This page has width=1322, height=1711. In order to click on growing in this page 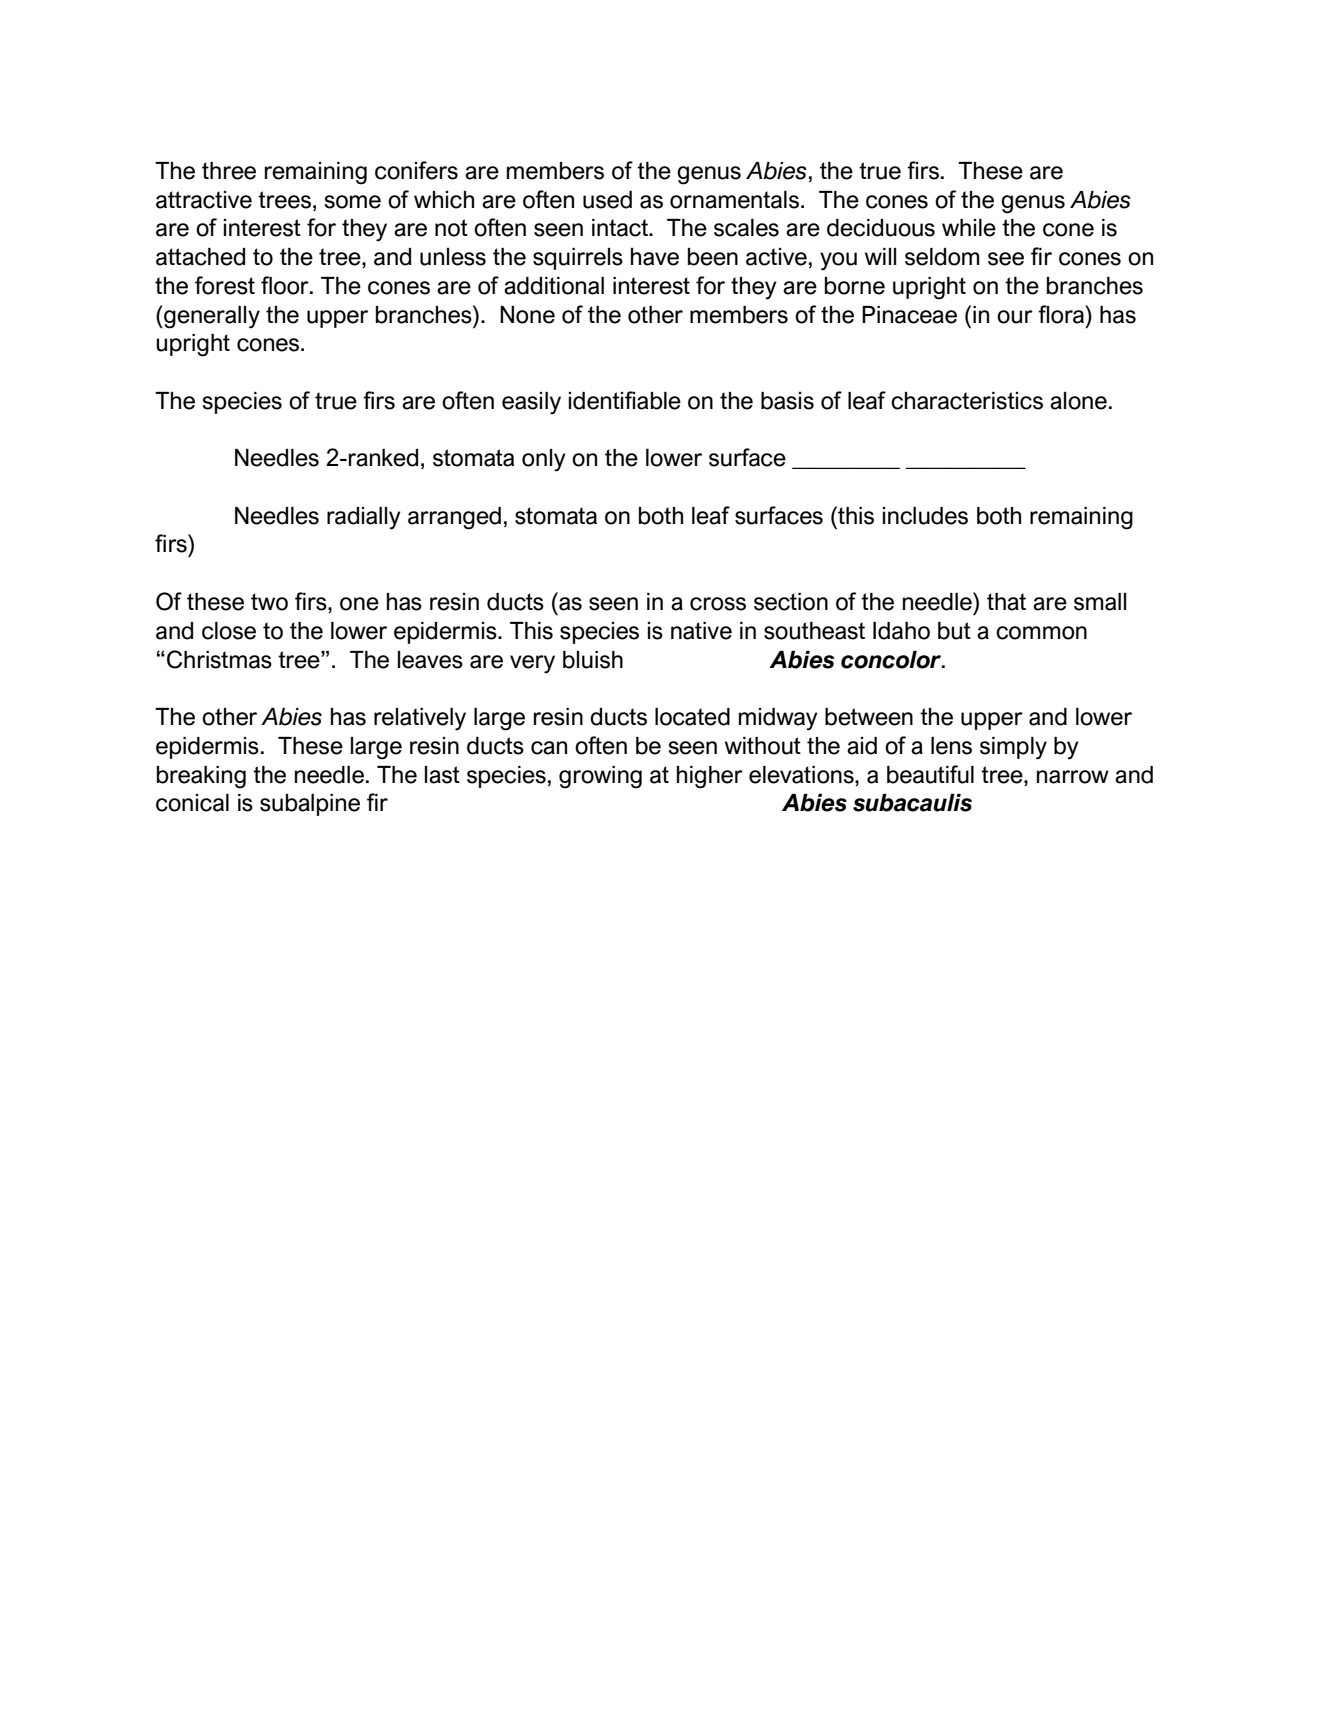, I will do `click(600, 777)`.
